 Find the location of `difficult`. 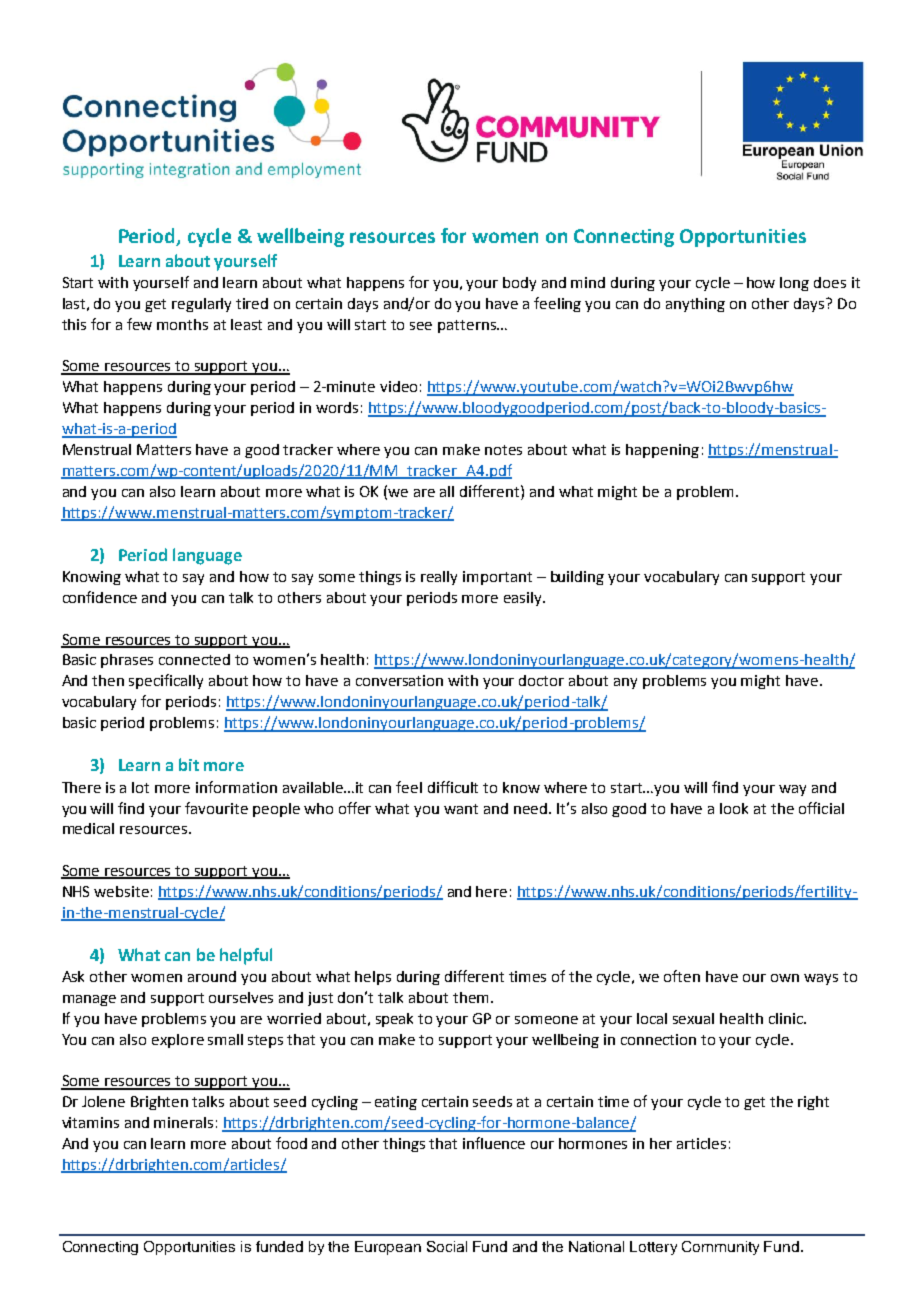

difficult is located at coordinates (453, 787).
